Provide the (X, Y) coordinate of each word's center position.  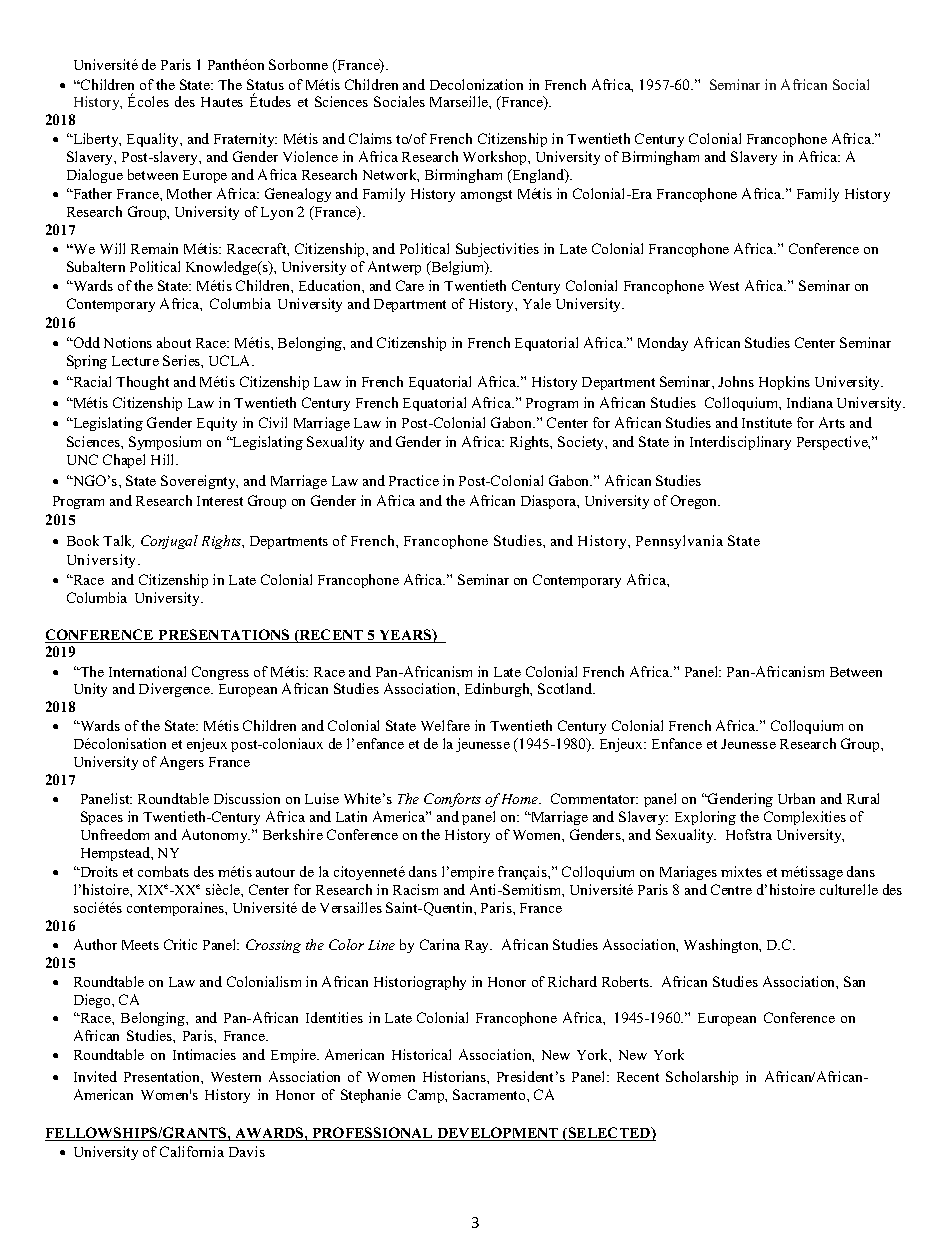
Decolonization (476, 84)
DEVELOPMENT (498, 1134)
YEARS (405, 636)
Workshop (496, 158)
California (192, 1151)
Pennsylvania (679, 542)
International (147, 671)
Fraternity (245, 140)
